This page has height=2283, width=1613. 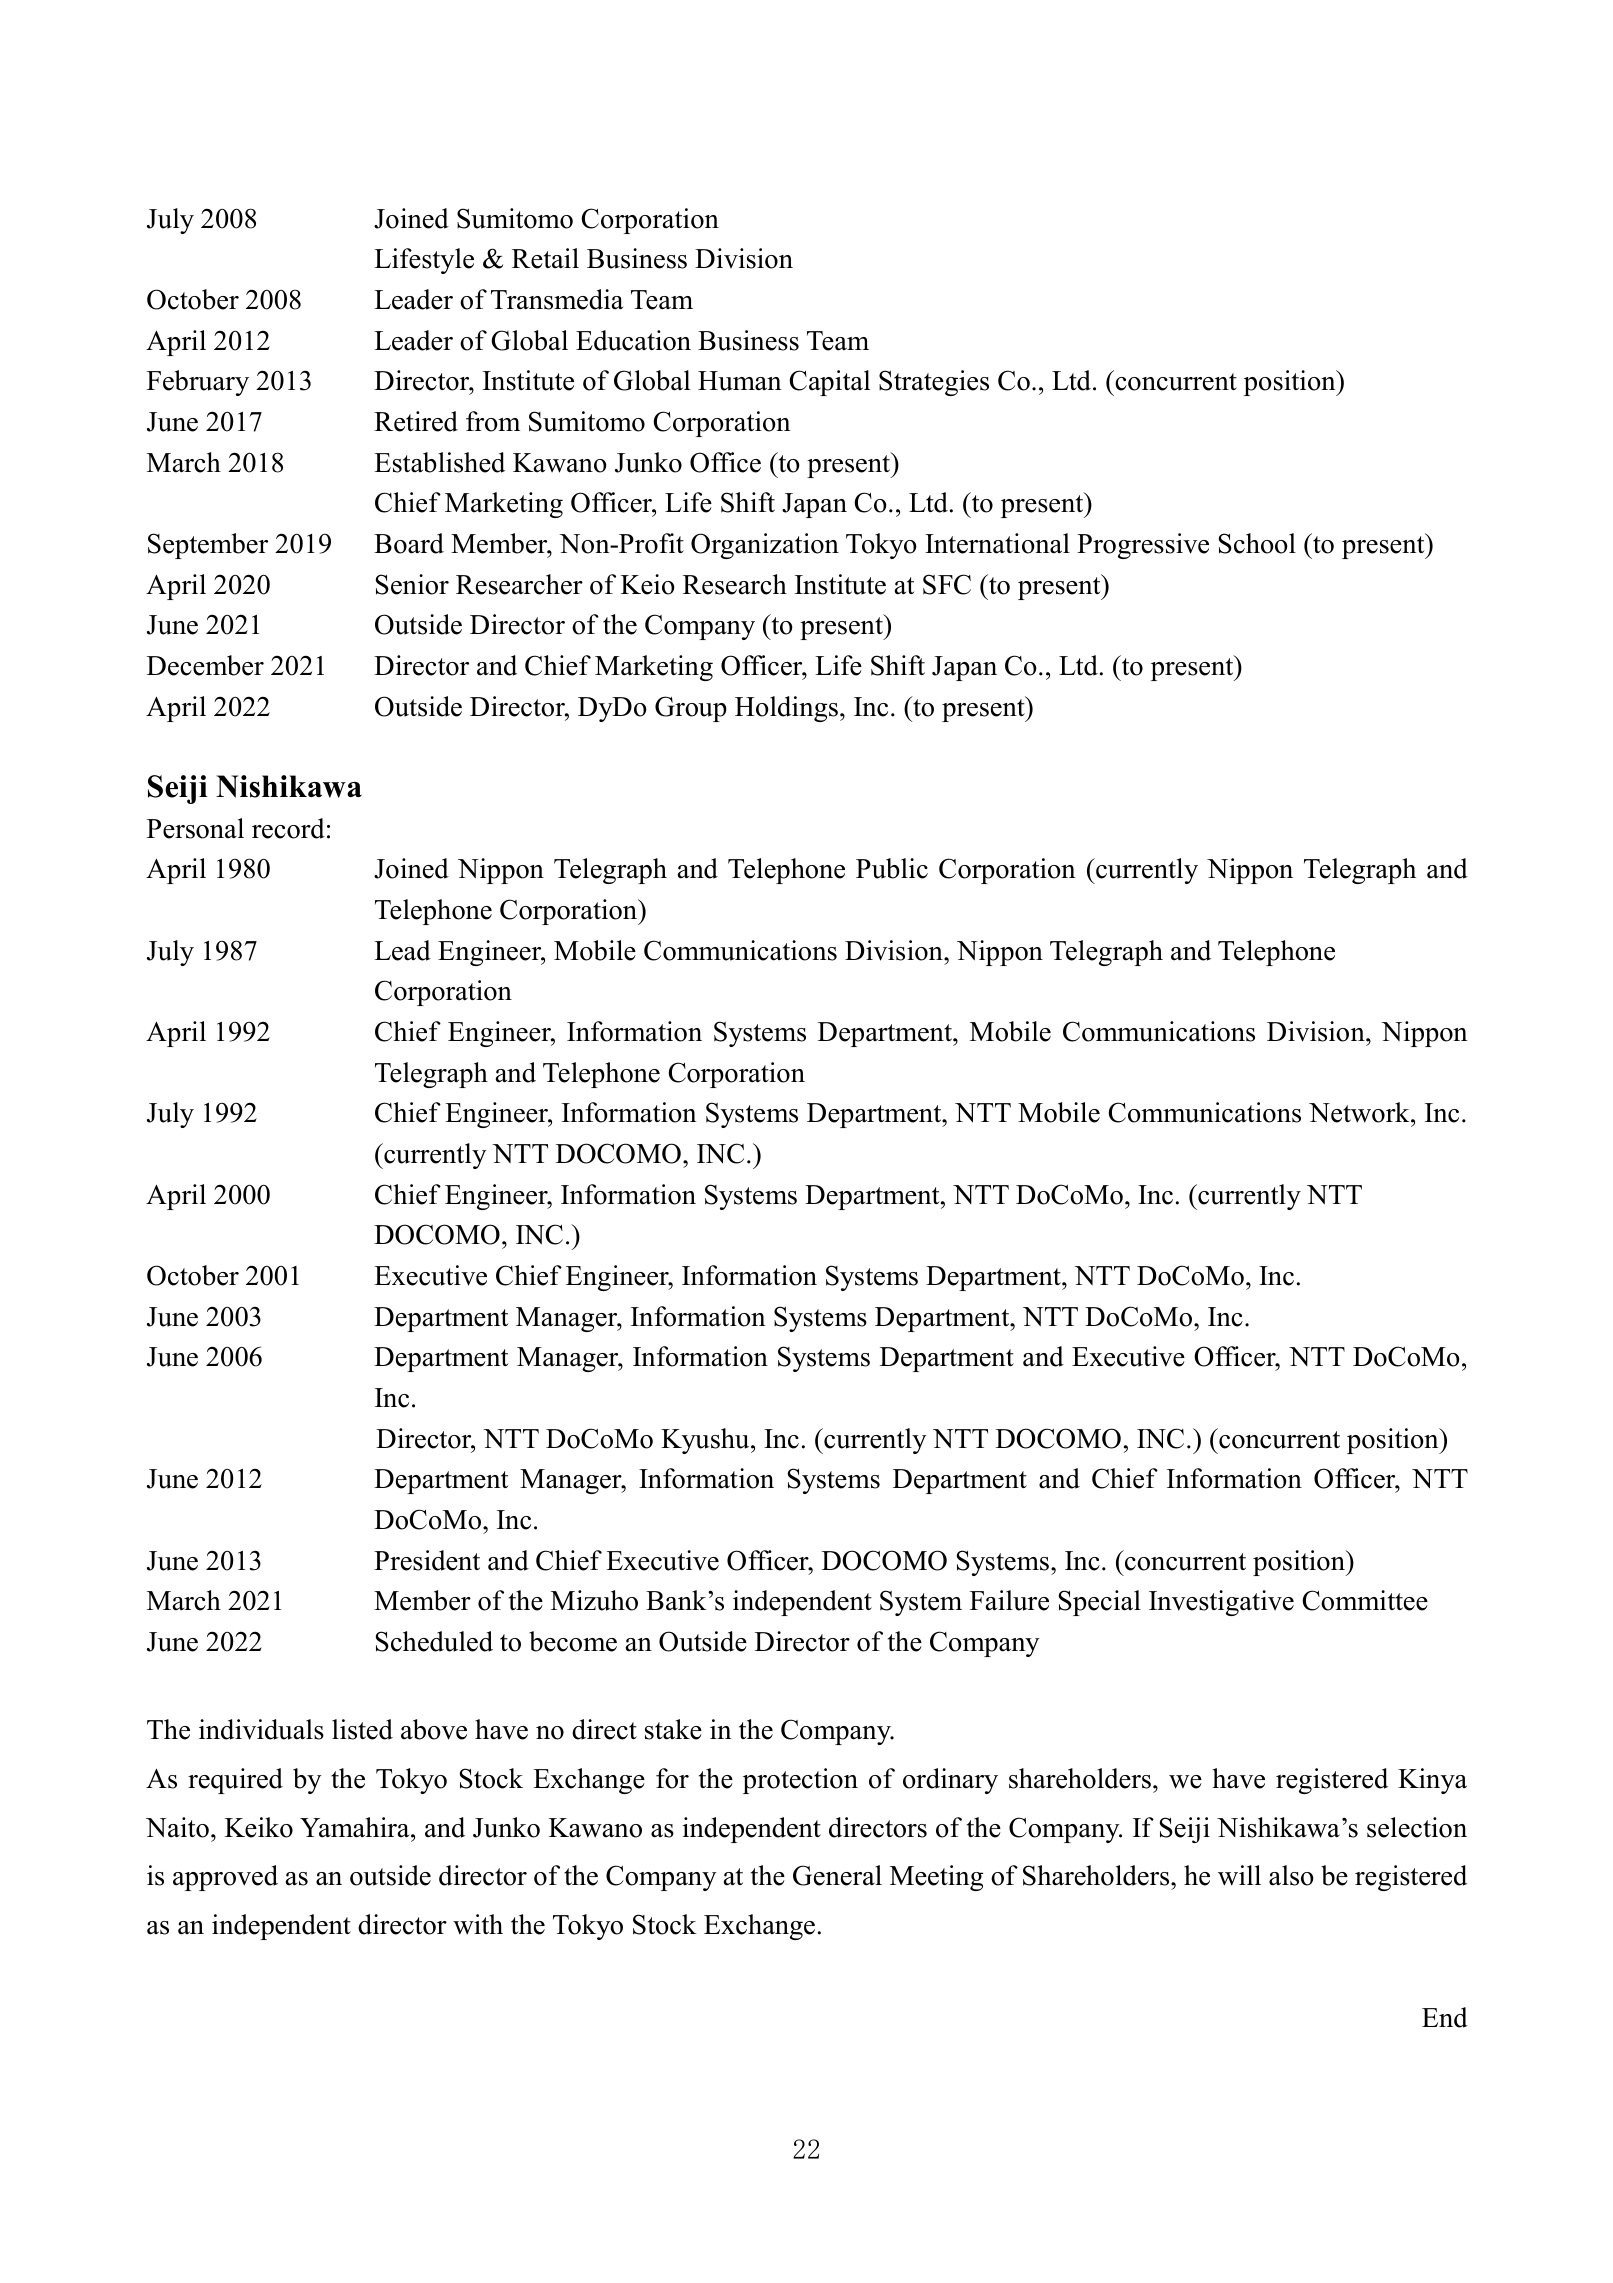 I want to click on Investigative, so click(x=1221, y=1603).
